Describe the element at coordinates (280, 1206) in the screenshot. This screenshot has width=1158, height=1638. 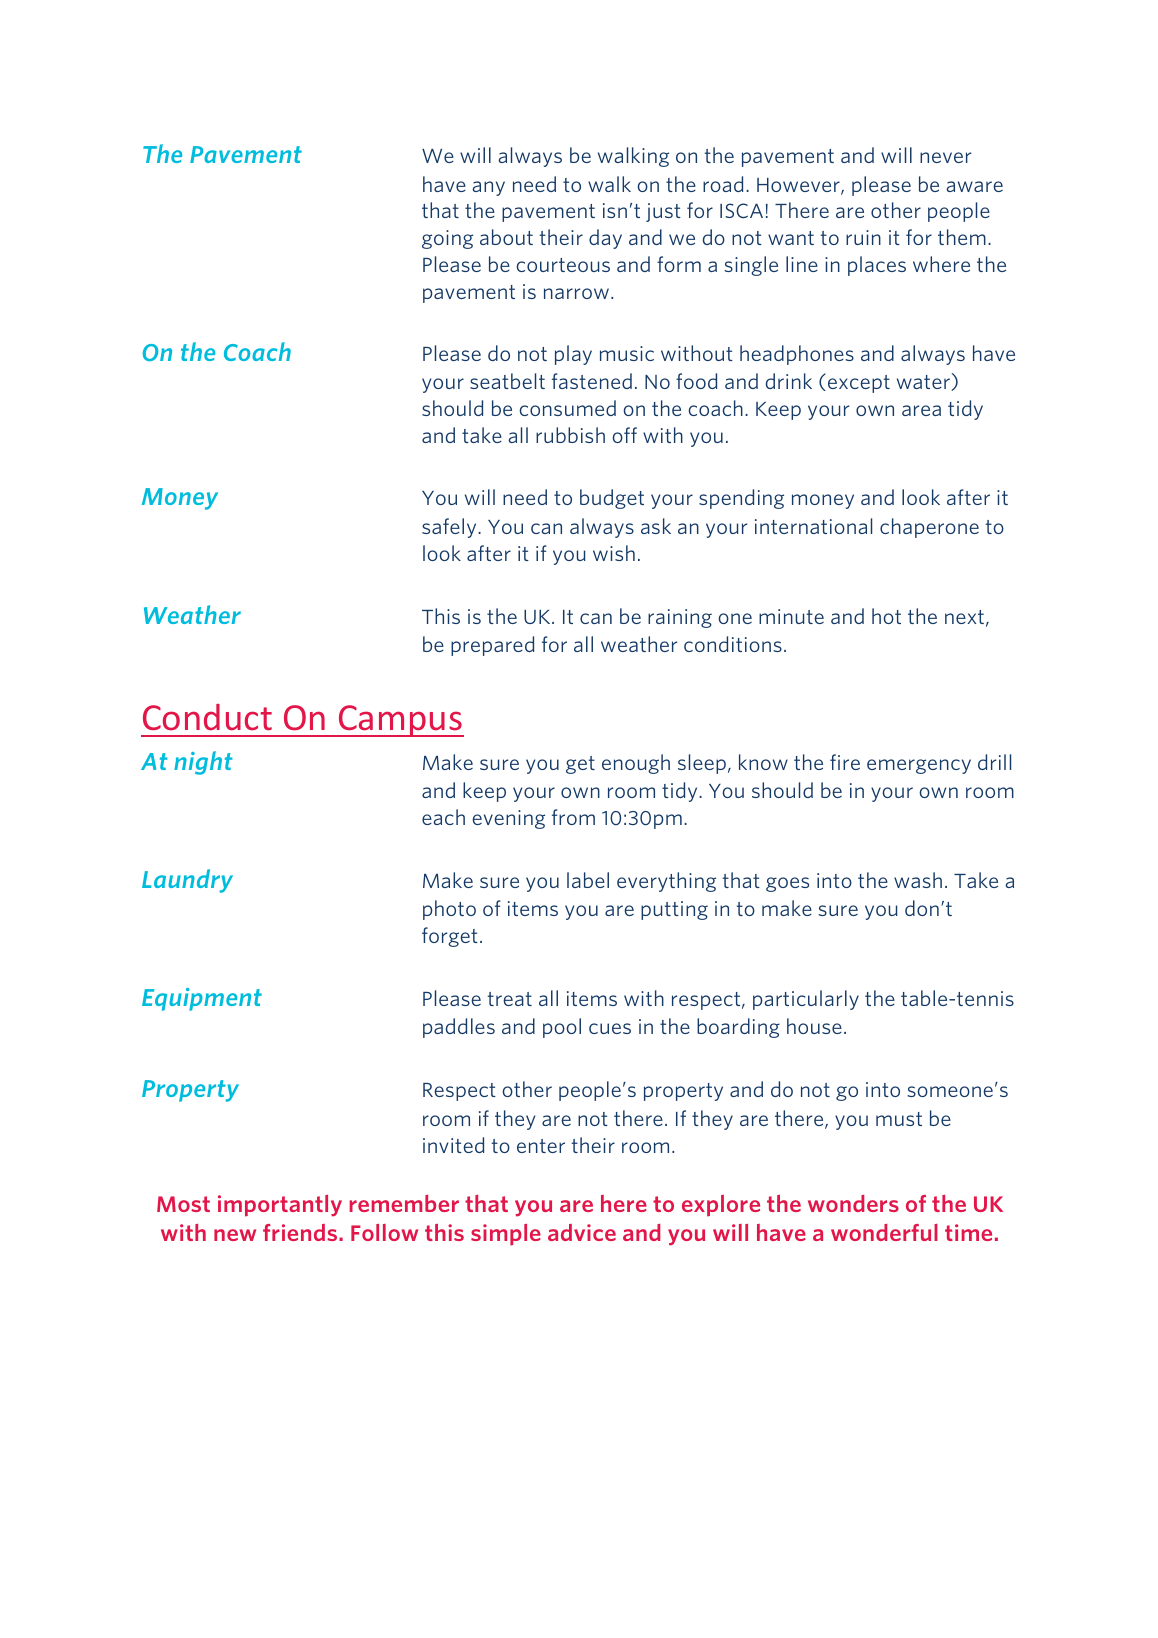
I see `importantly` at that location.
